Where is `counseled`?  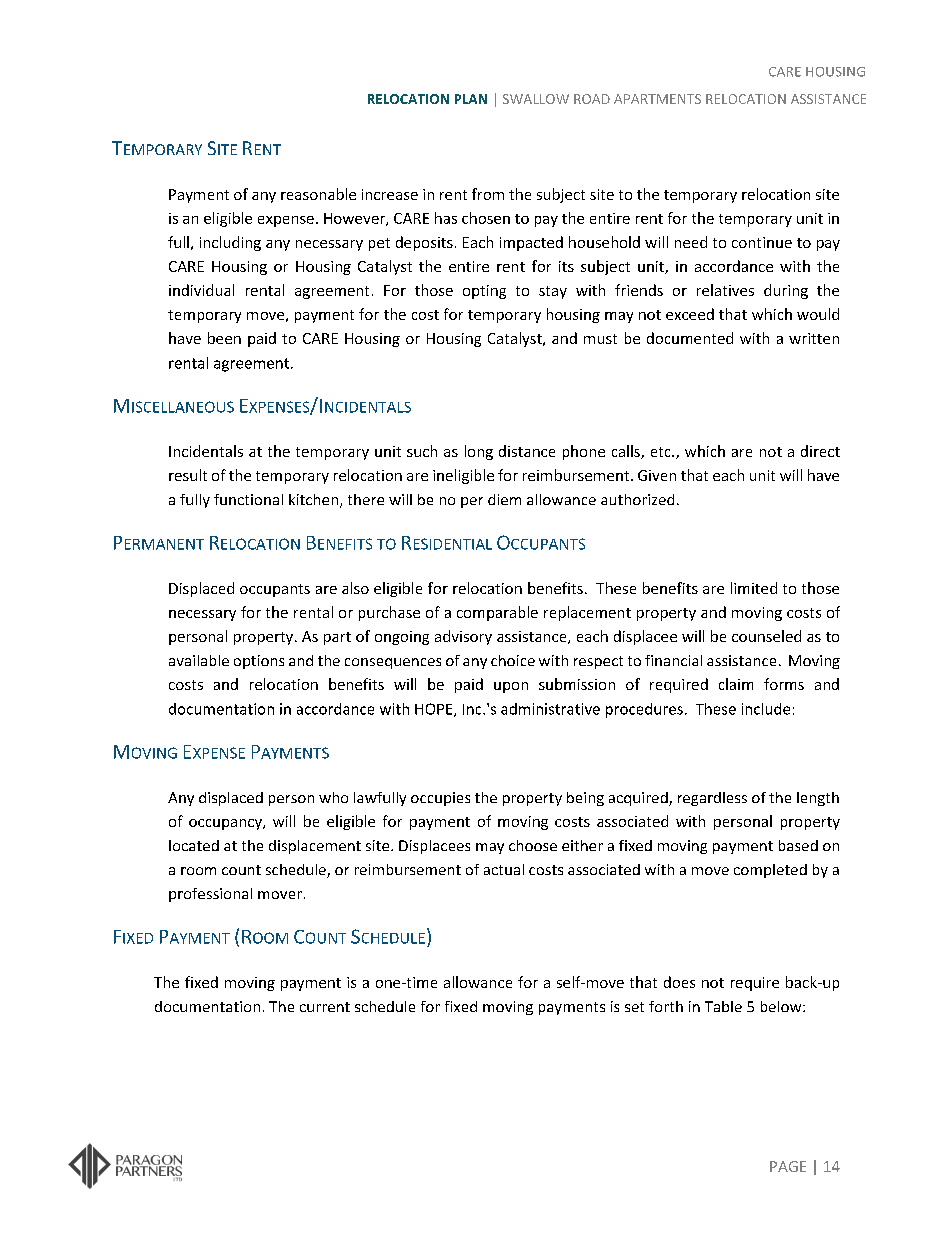
counseled is located at coordinates (766, 636).
